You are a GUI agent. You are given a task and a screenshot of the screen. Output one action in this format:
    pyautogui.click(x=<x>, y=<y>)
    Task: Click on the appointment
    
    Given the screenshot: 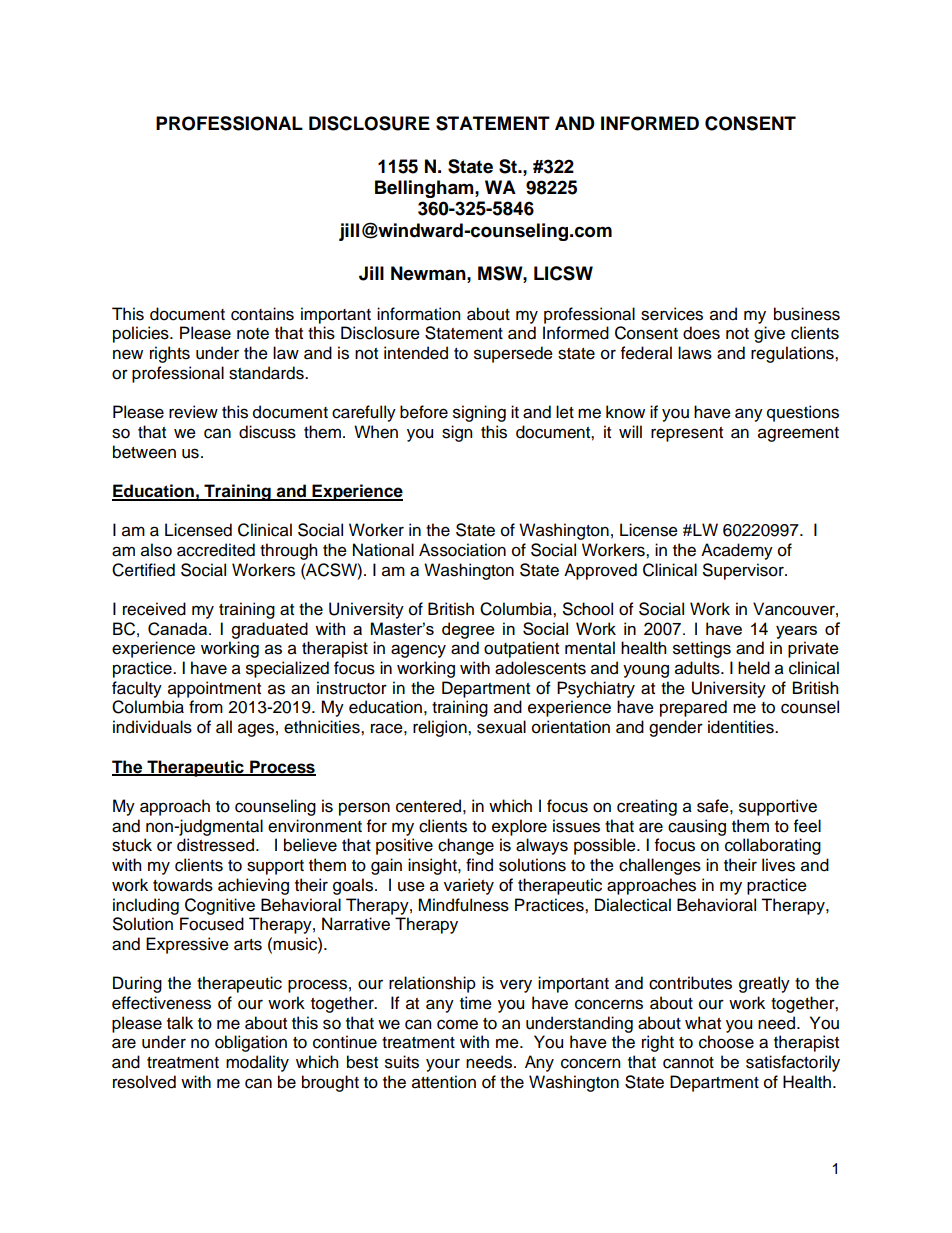 What is the action you would take?
    pyautogui.click(x=214, y=689)
